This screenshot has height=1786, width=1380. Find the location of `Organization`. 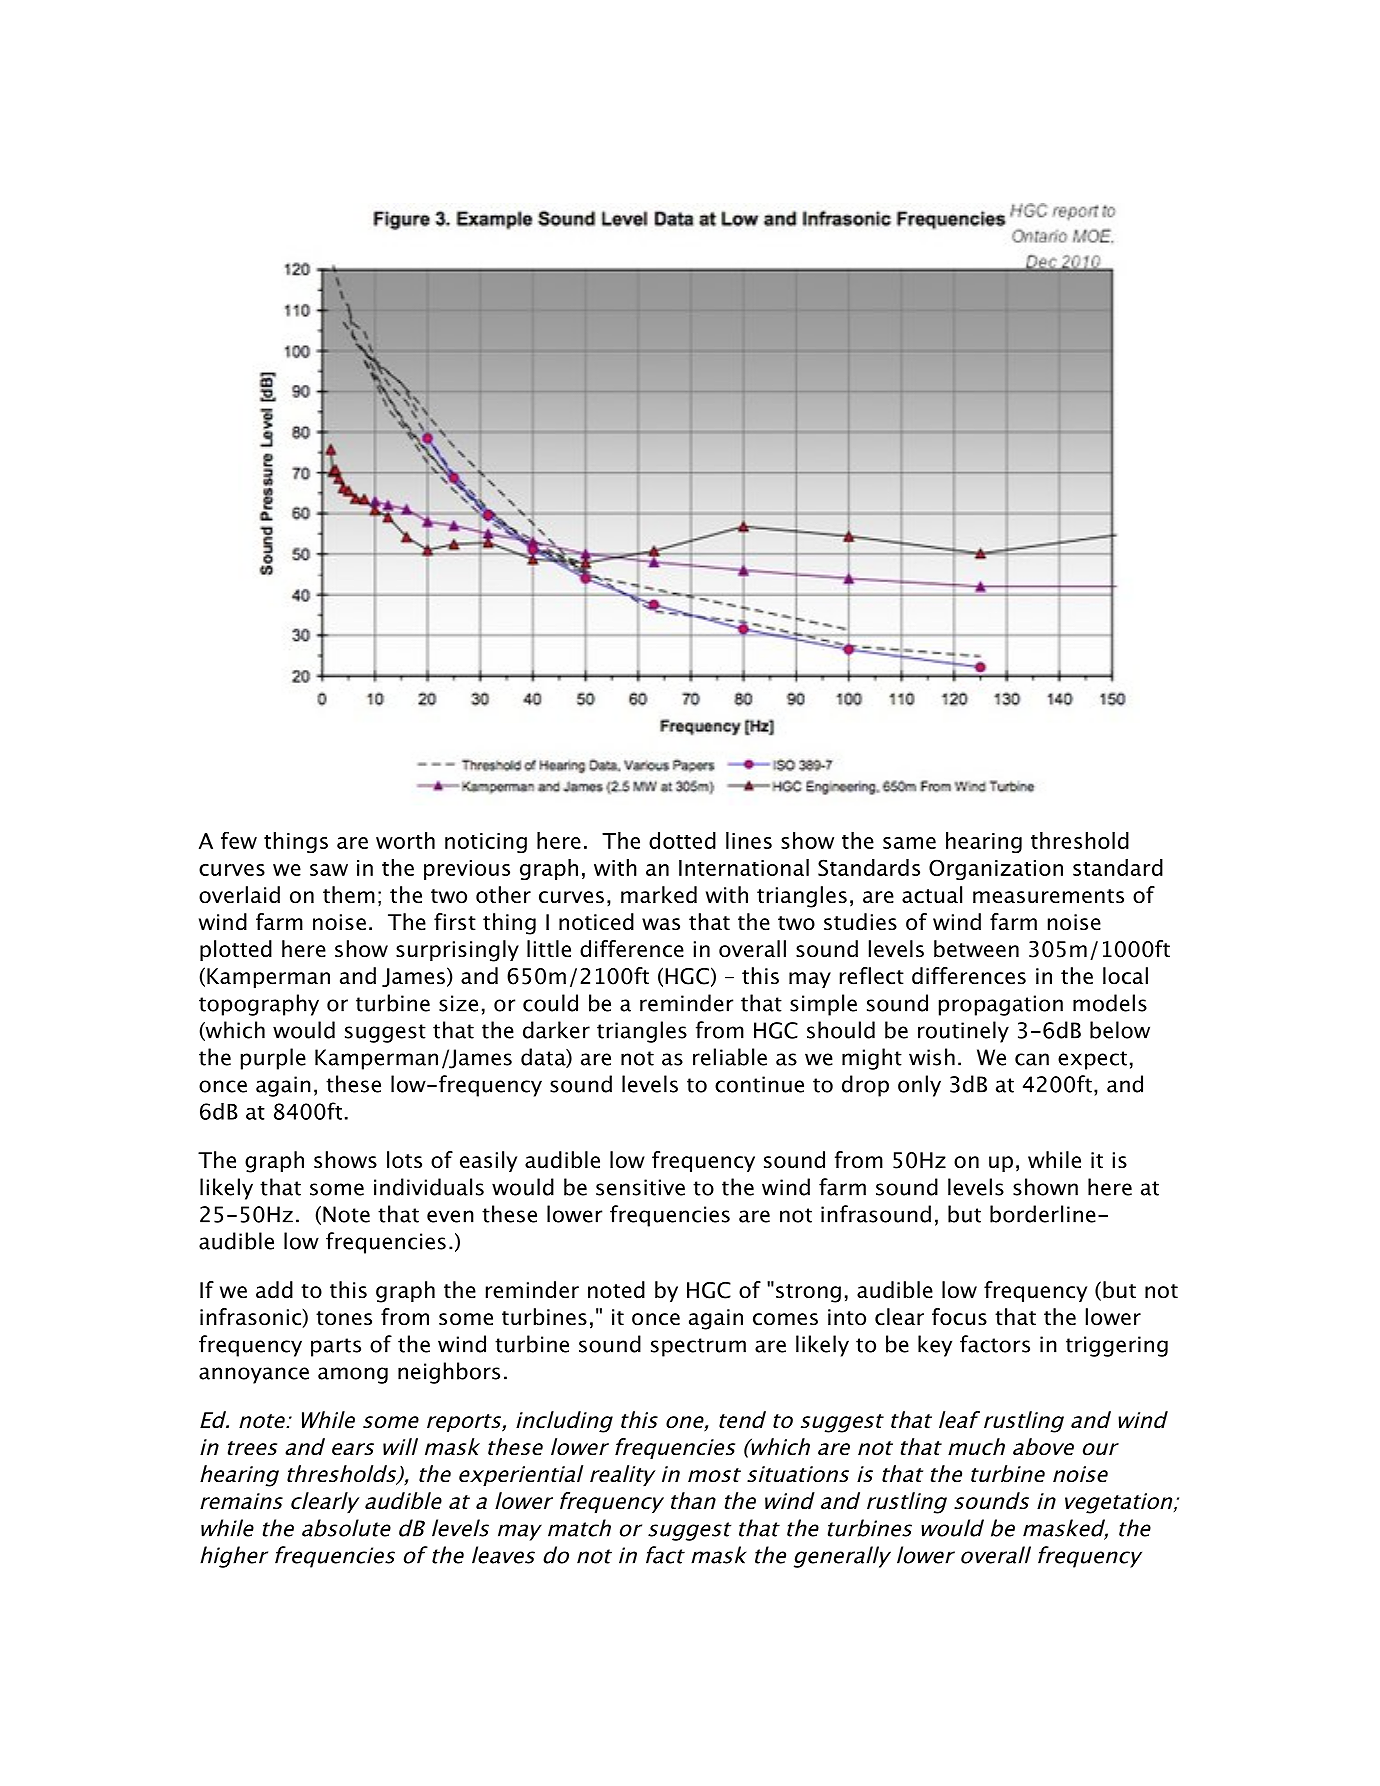

Organization is located at coordinates (996, 869).
